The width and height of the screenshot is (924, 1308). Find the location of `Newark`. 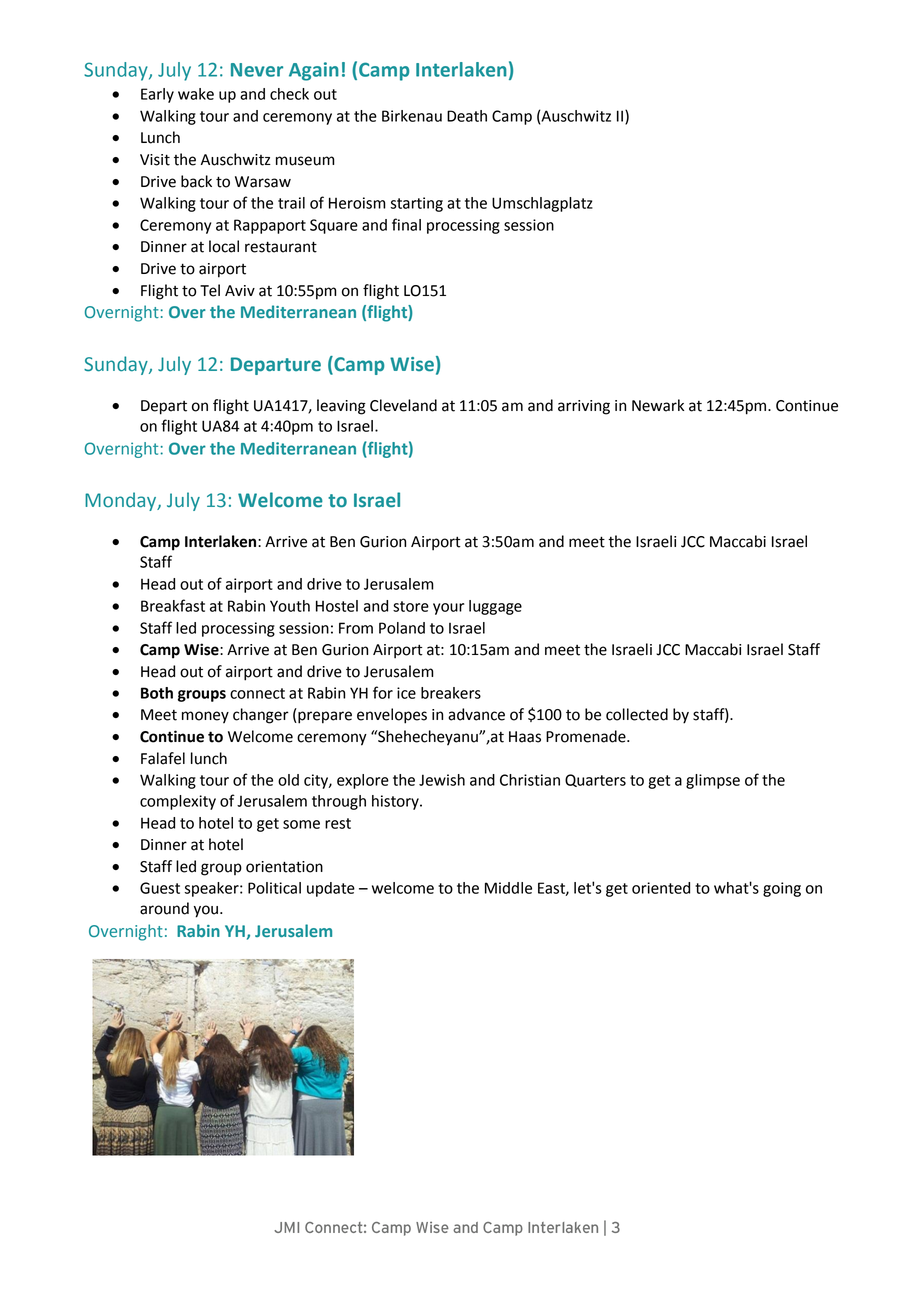

Newark is located at coordinates (658, 405).
